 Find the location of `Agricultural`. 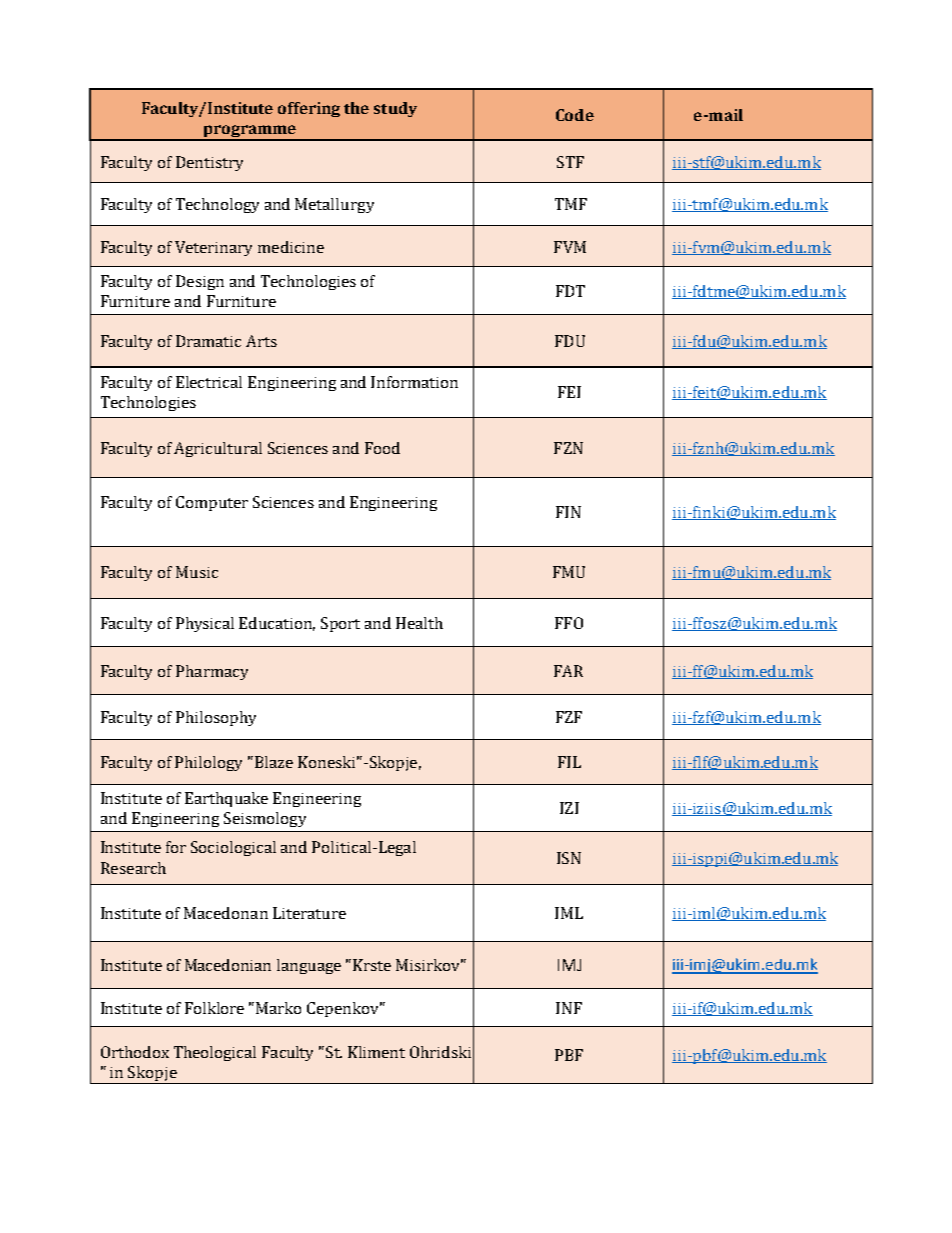

Agricultural is located at coordinates (218, 449).
